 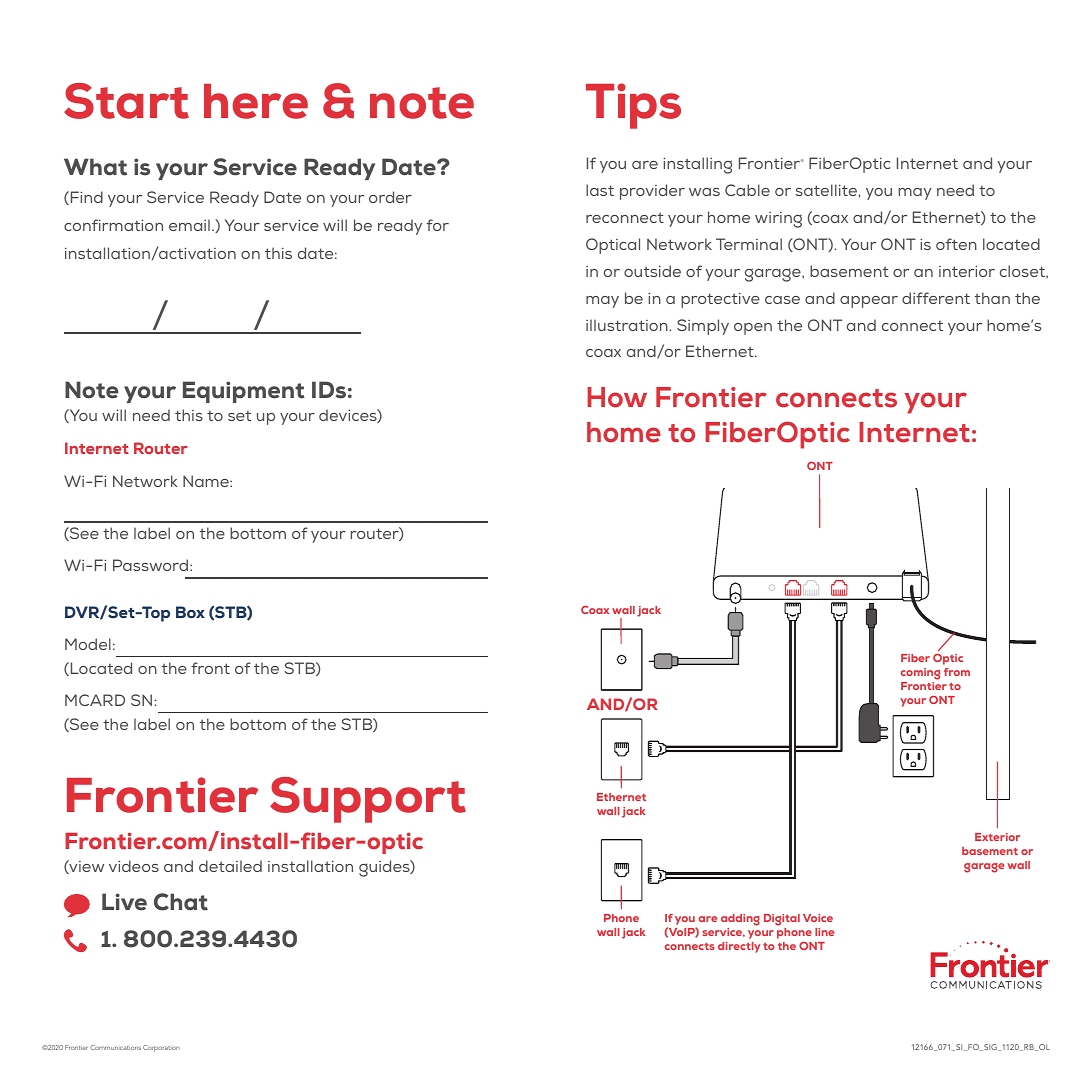 I want to click on Equipment, so click(x=244, y=392).
